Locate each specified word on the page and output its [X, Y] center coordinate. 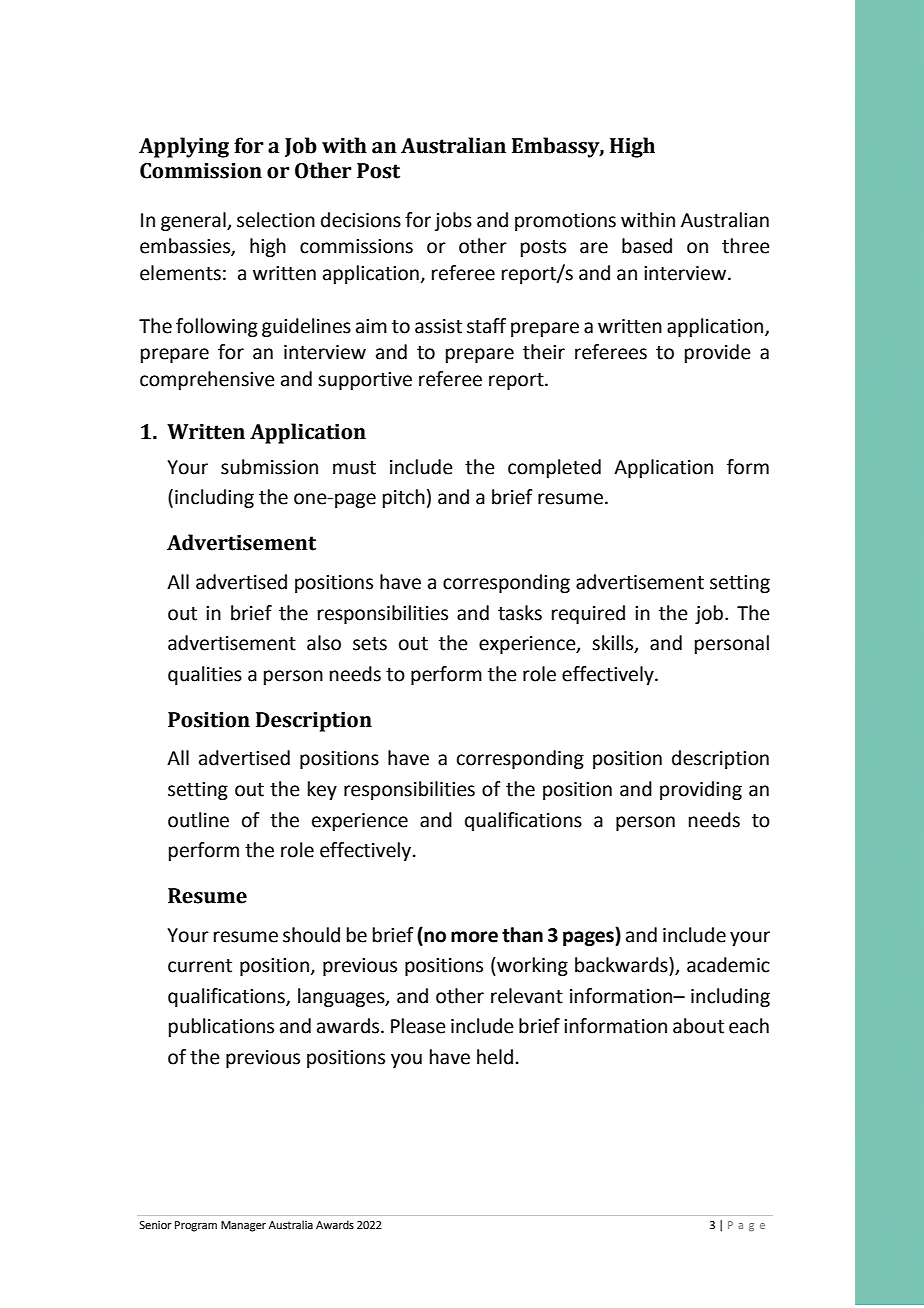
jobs [453, 221]
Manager [243, 1226]
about [698, 1026]
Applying [184, 147]
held [495, 1057]
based [647, 246]
